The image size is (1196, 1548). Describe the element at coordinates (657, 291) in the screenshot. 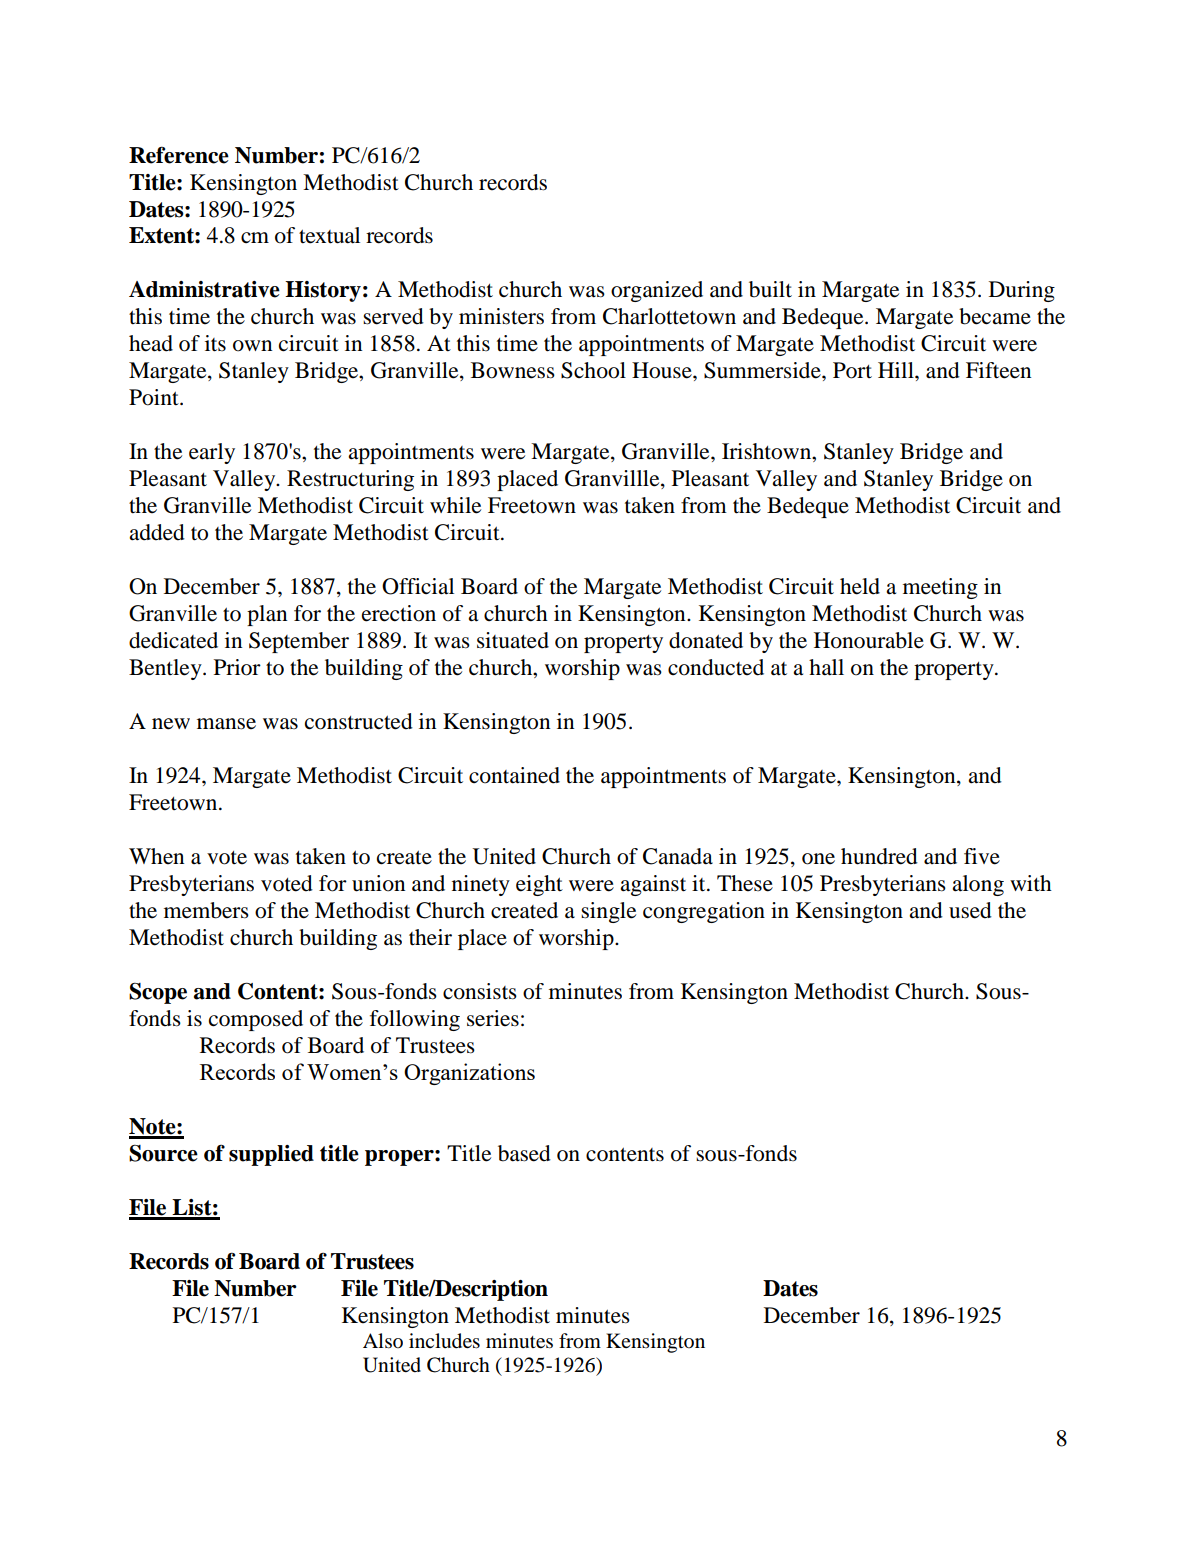

I see `organized` at that location.
